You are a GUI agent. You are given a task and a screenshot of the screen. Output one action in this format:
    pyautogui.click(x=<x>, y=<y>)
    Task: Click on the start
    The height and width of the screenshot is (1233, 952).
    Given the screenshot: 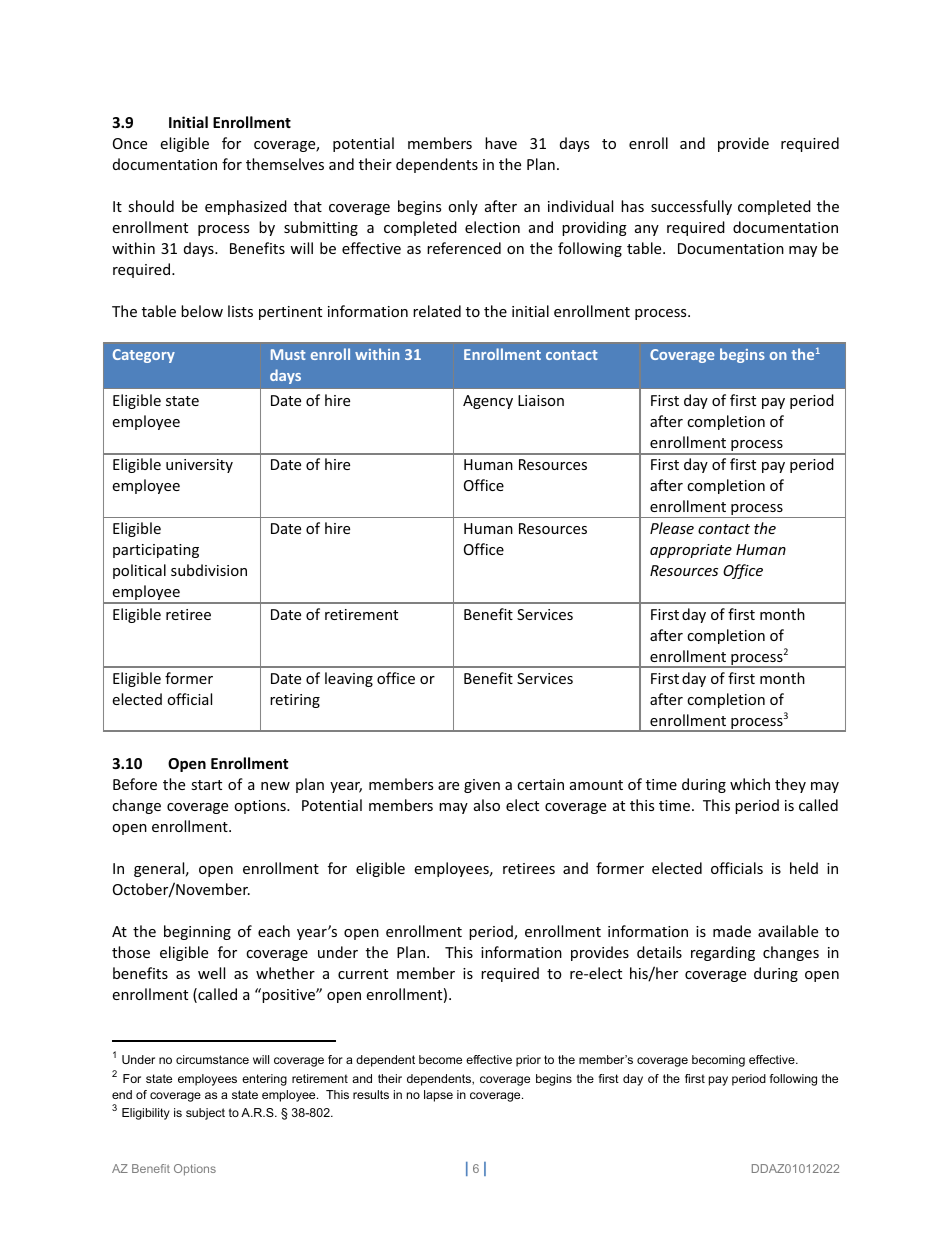 What is the action you would take?
    pyautogui.click(x=206, y=785)
